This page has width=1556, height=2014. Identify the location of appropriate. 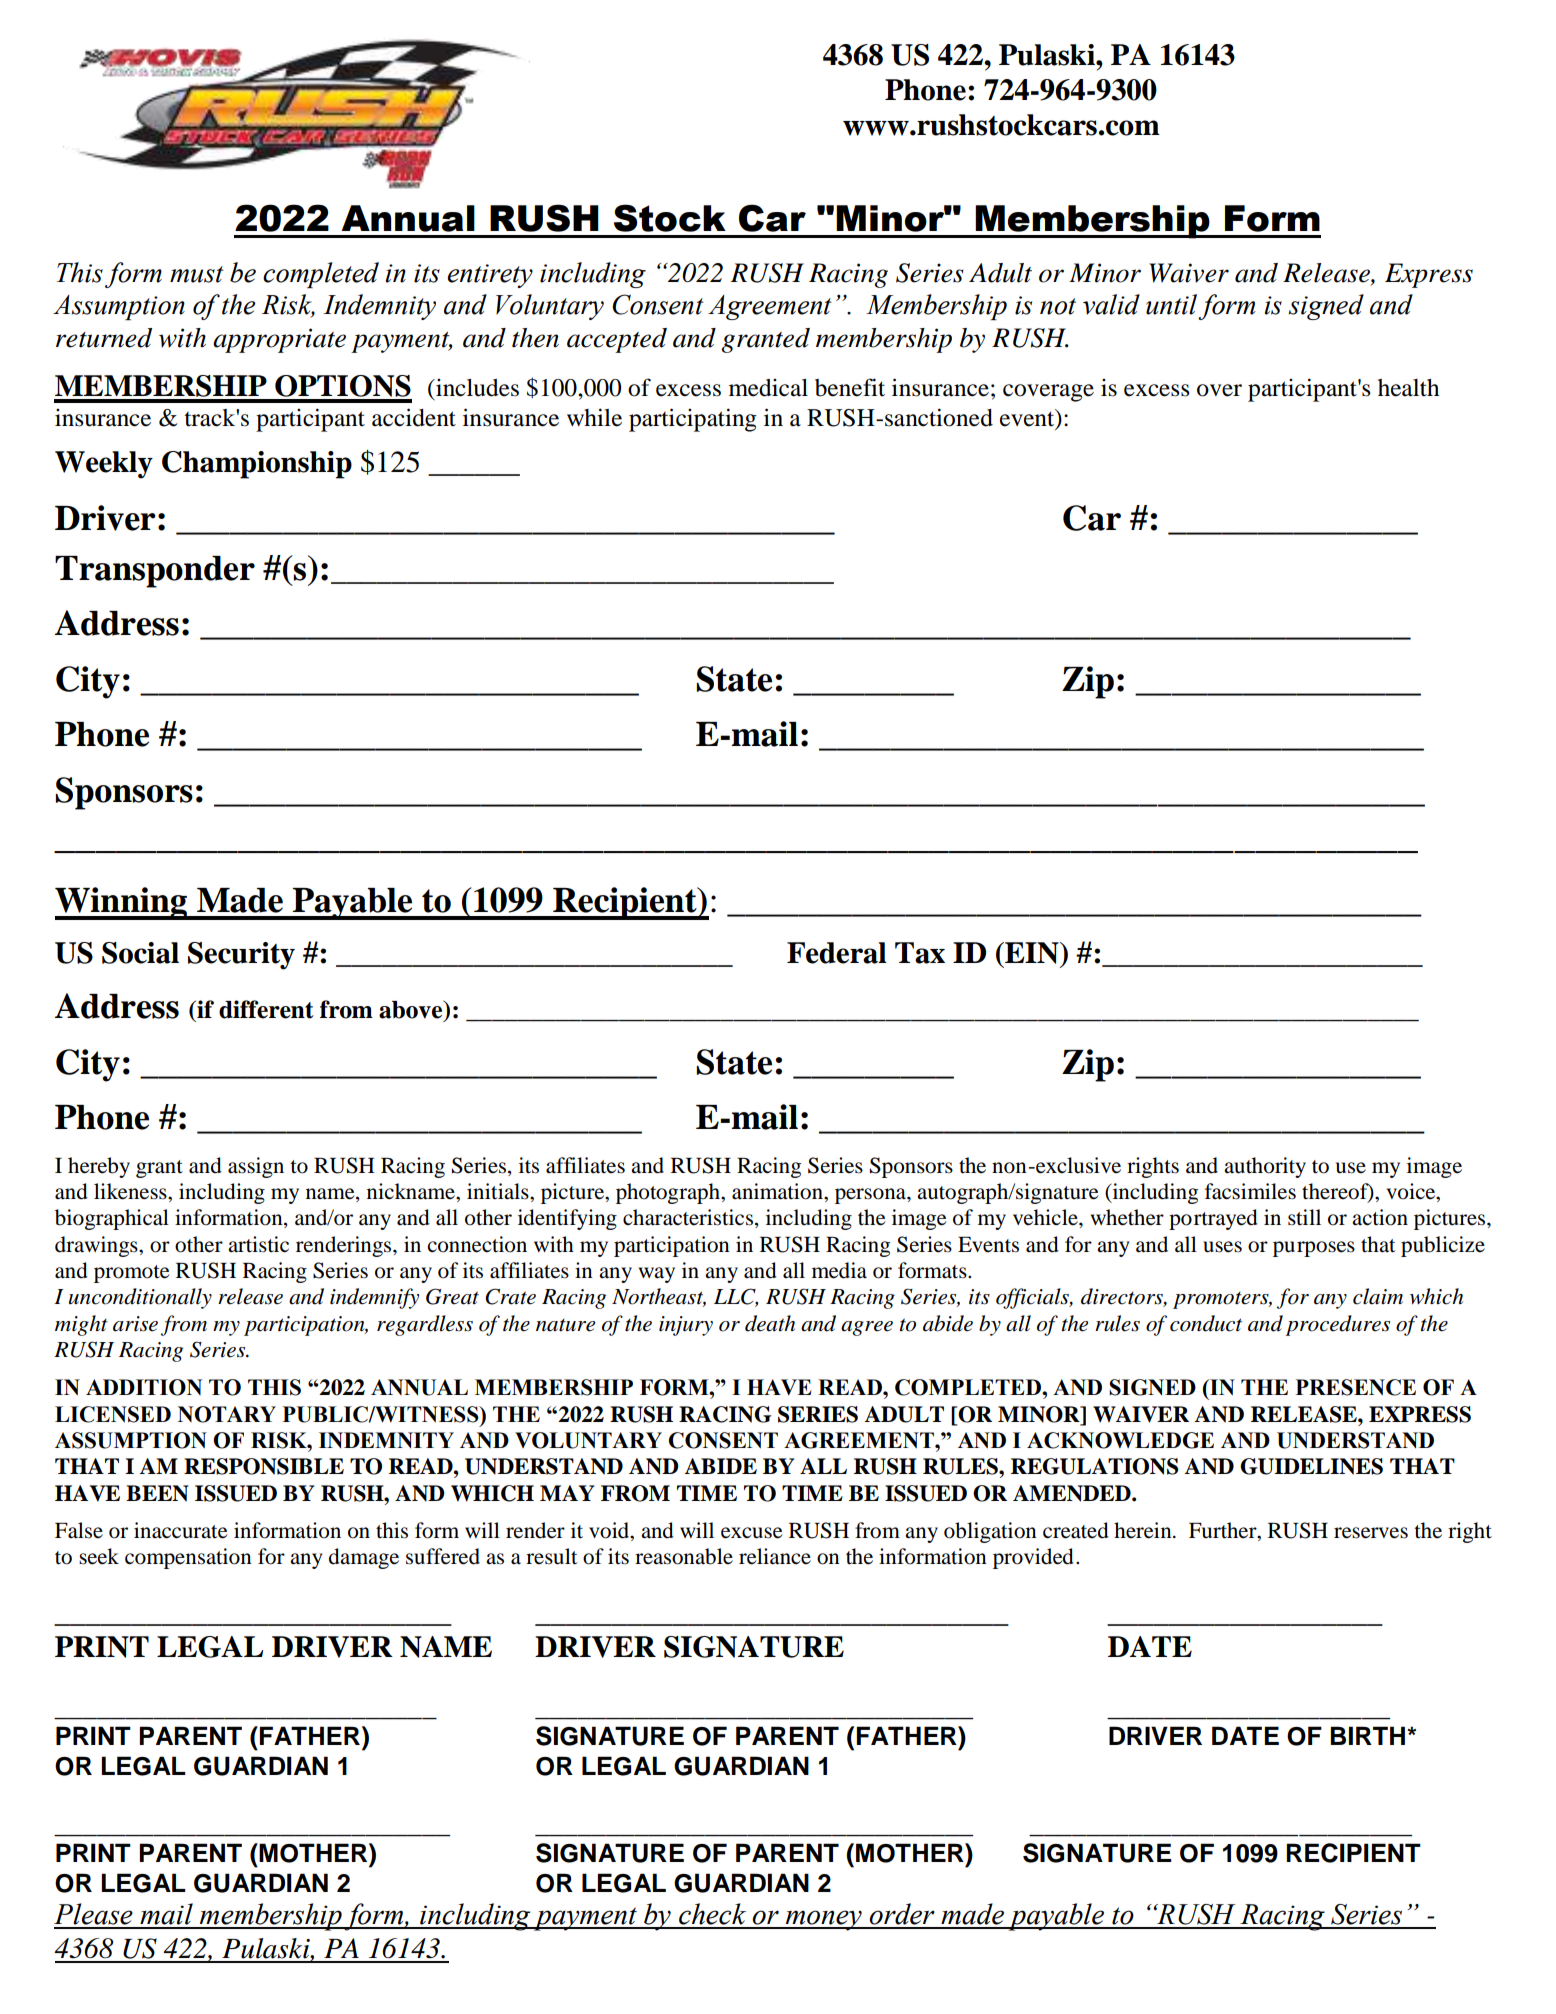
(279, 340).
